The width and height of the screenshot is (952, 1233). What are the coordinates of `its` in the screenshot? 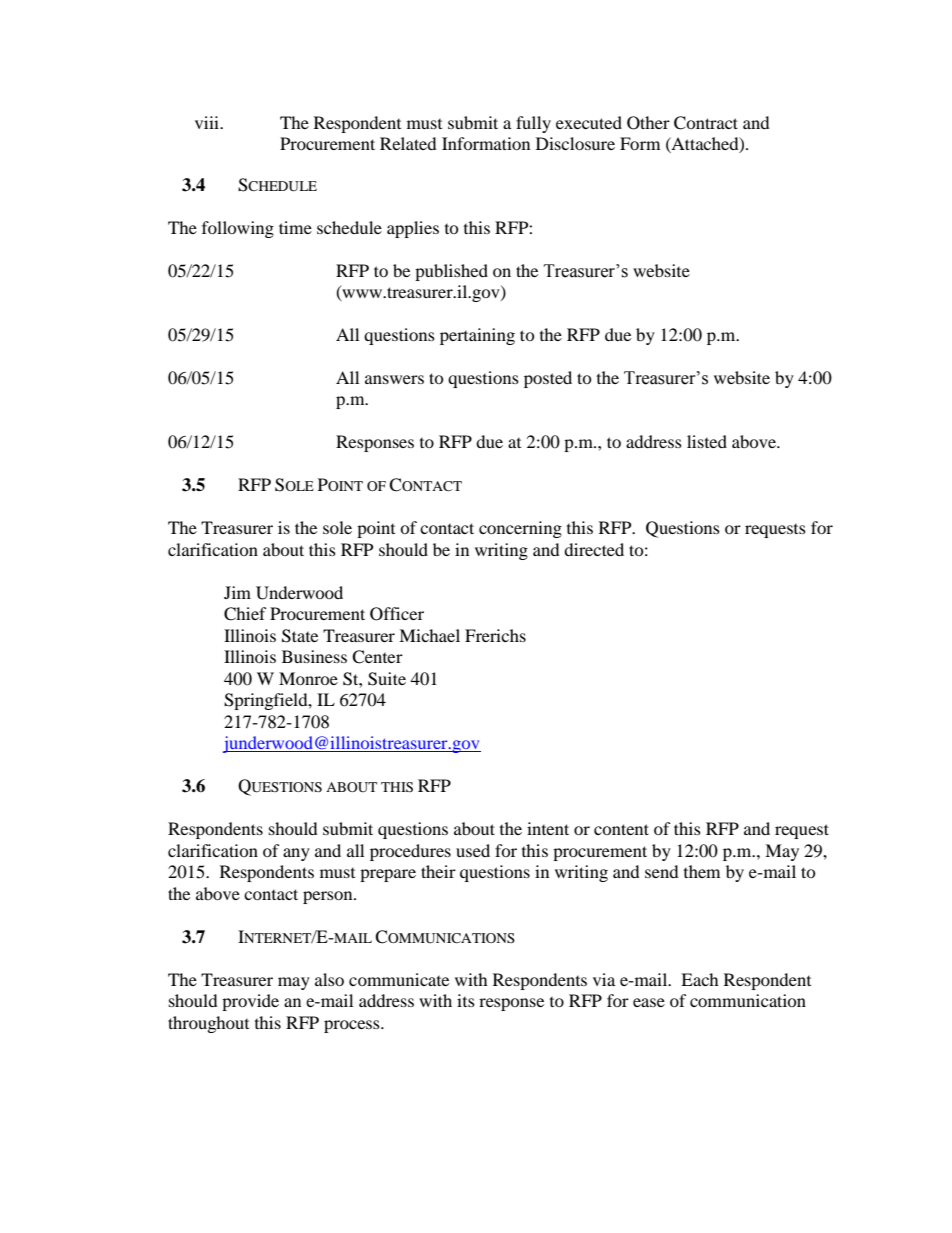 It's located at (466, 1000).
